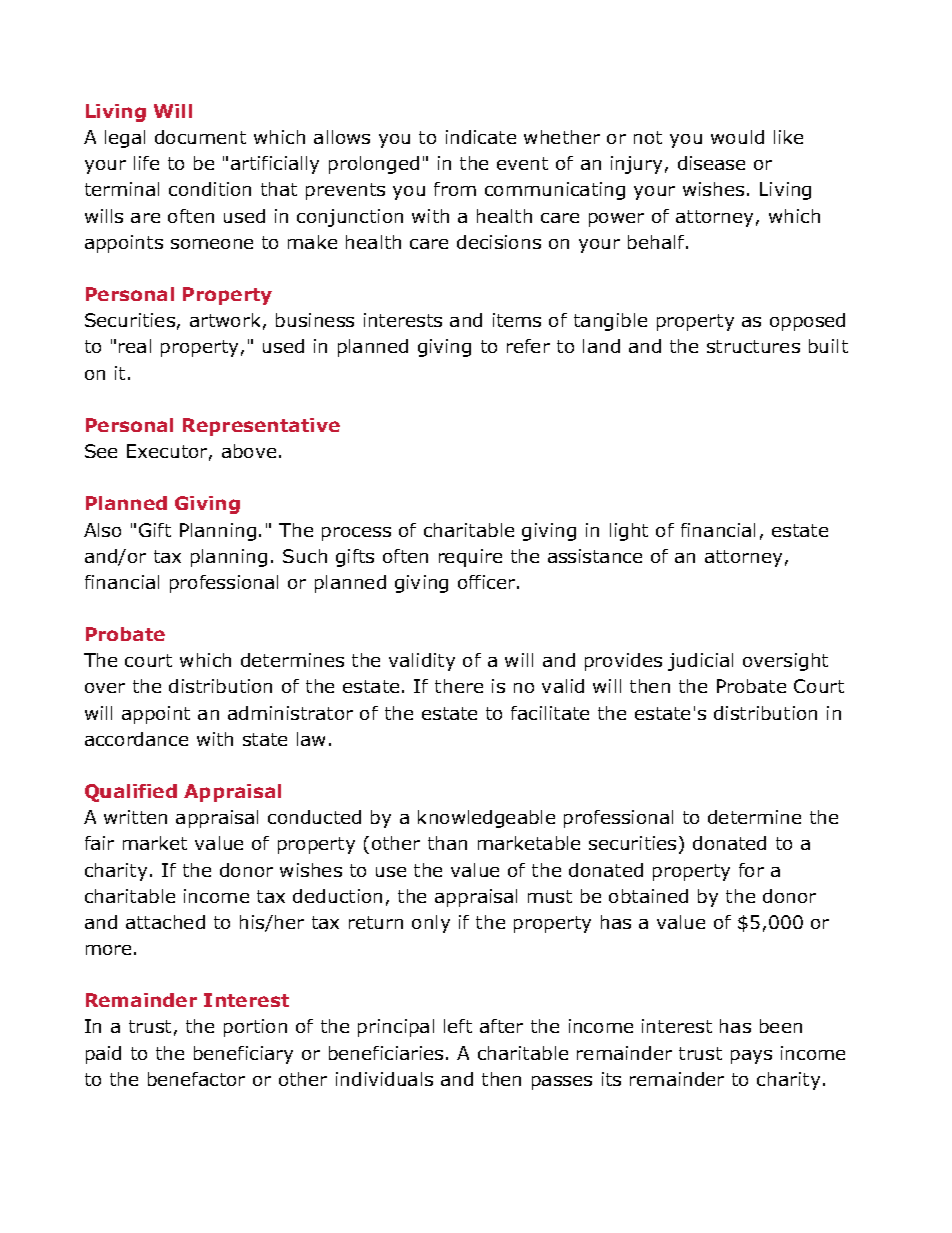 This screenshot has height=1233, width=952. What do you see at coordinates (455, 189) in the screenshot?
I see `from` at bounding box center [455, 189].
